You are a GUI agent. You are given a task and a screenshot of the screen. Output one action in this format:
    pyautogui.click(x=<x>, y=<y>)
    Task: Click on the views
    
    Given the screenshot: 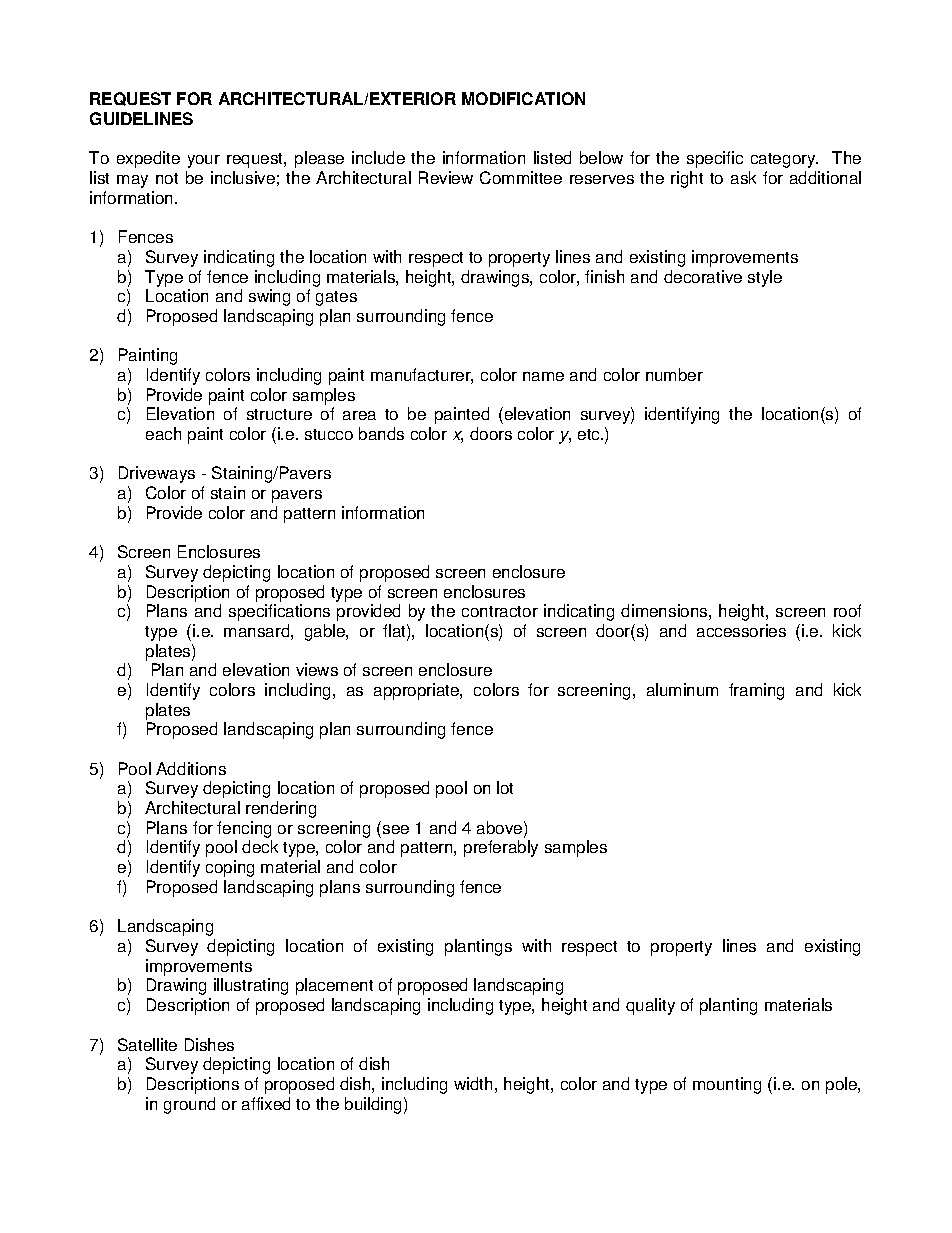 What is the action you would take?
    pyautogui.click(x=317, y=669)
